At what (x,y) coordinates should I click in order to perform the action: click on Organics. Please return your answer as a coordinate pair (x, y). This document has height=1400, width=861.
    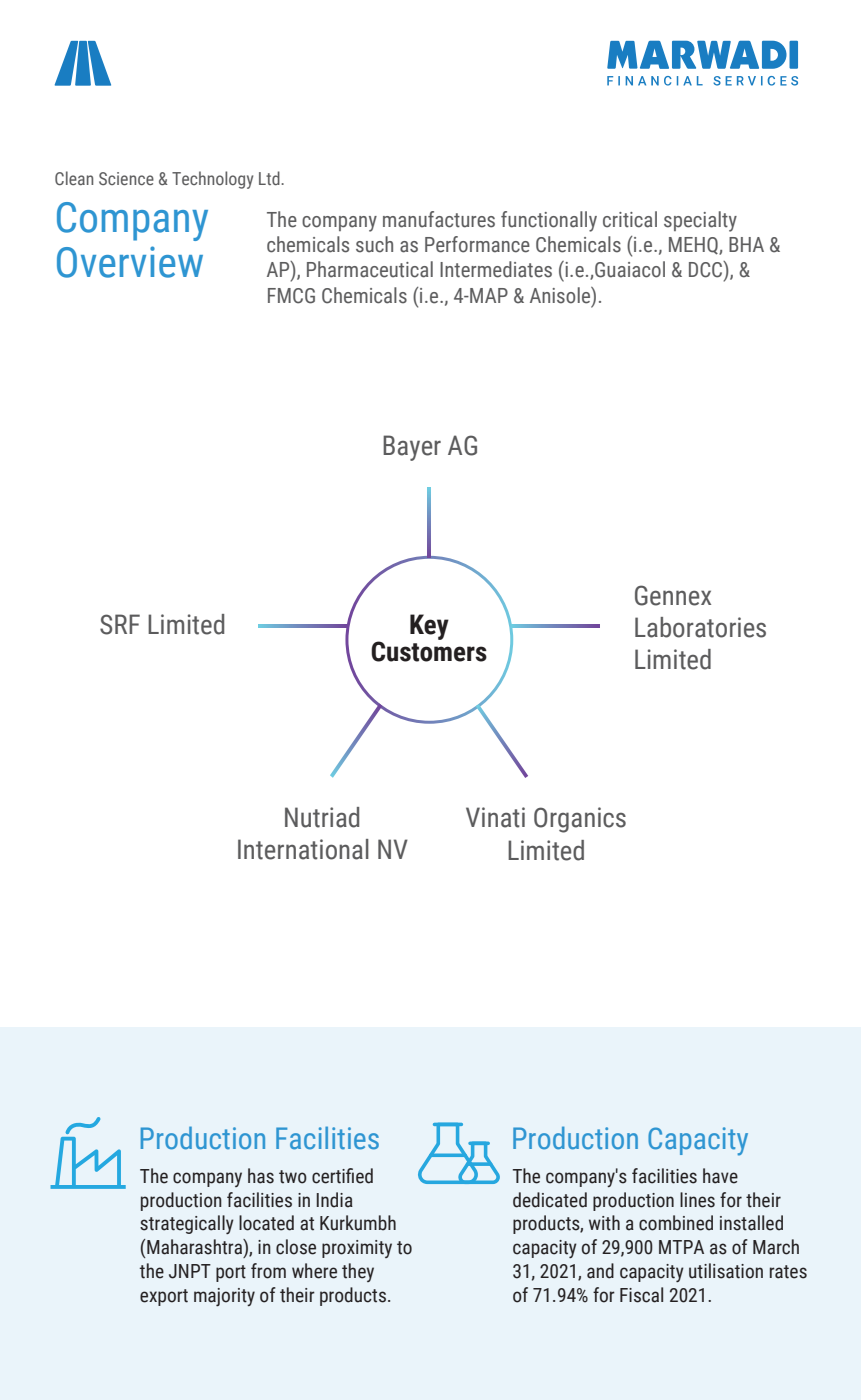
    Looking at the image, I should click on (580, 820).
